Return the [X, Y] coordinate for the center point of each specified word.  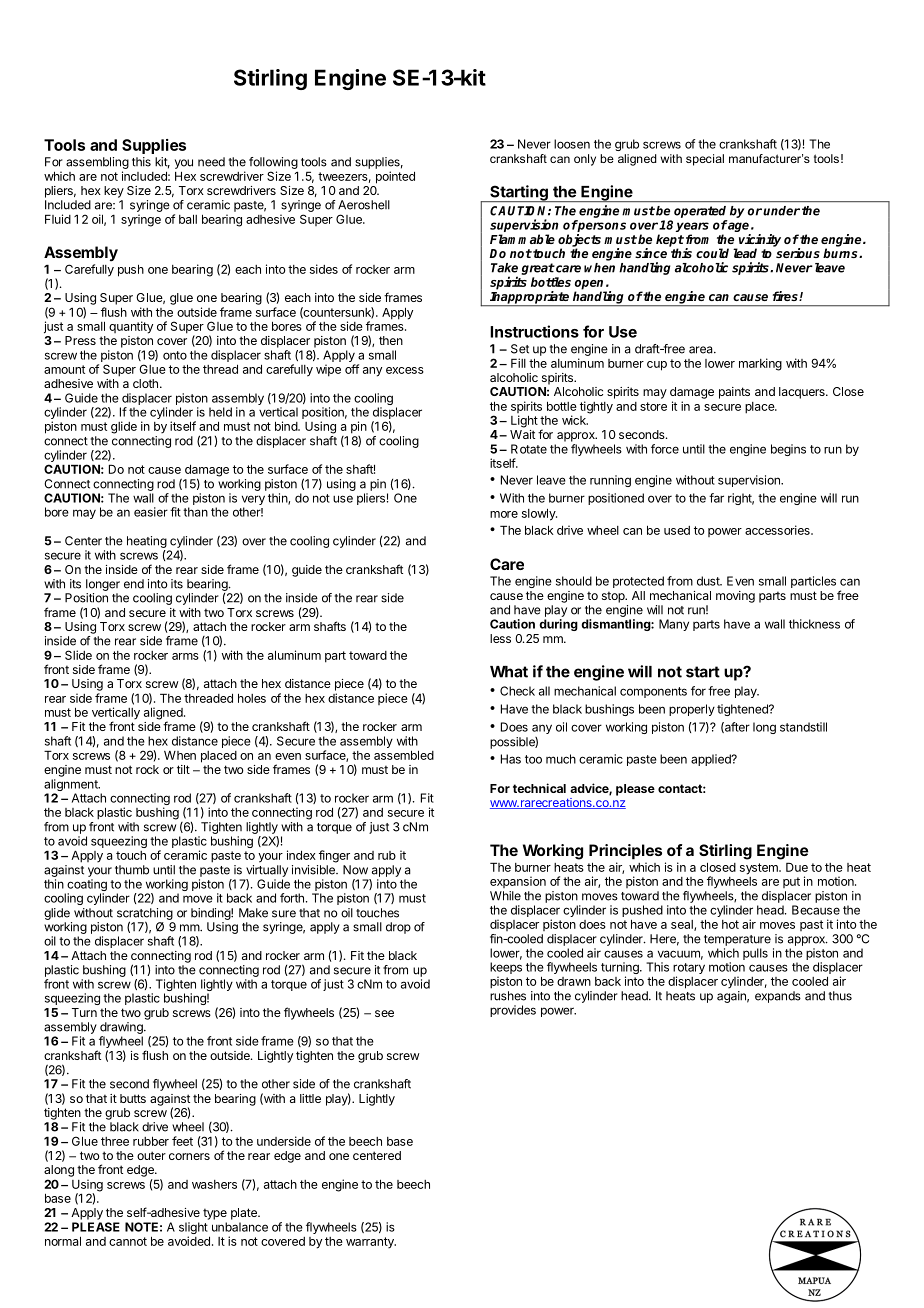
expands [778, 997]
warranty [371, 1243]
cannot [128, 1241]
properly [692, 710]
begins [788, 450]
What [509, 672]
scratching [145, 915]
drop [398, 928]
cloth [145, 383]
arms [185, 656]
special [705, 160]
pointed [395, 177]
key [114, 192]
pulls [755, 954]
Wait [522, 434]
